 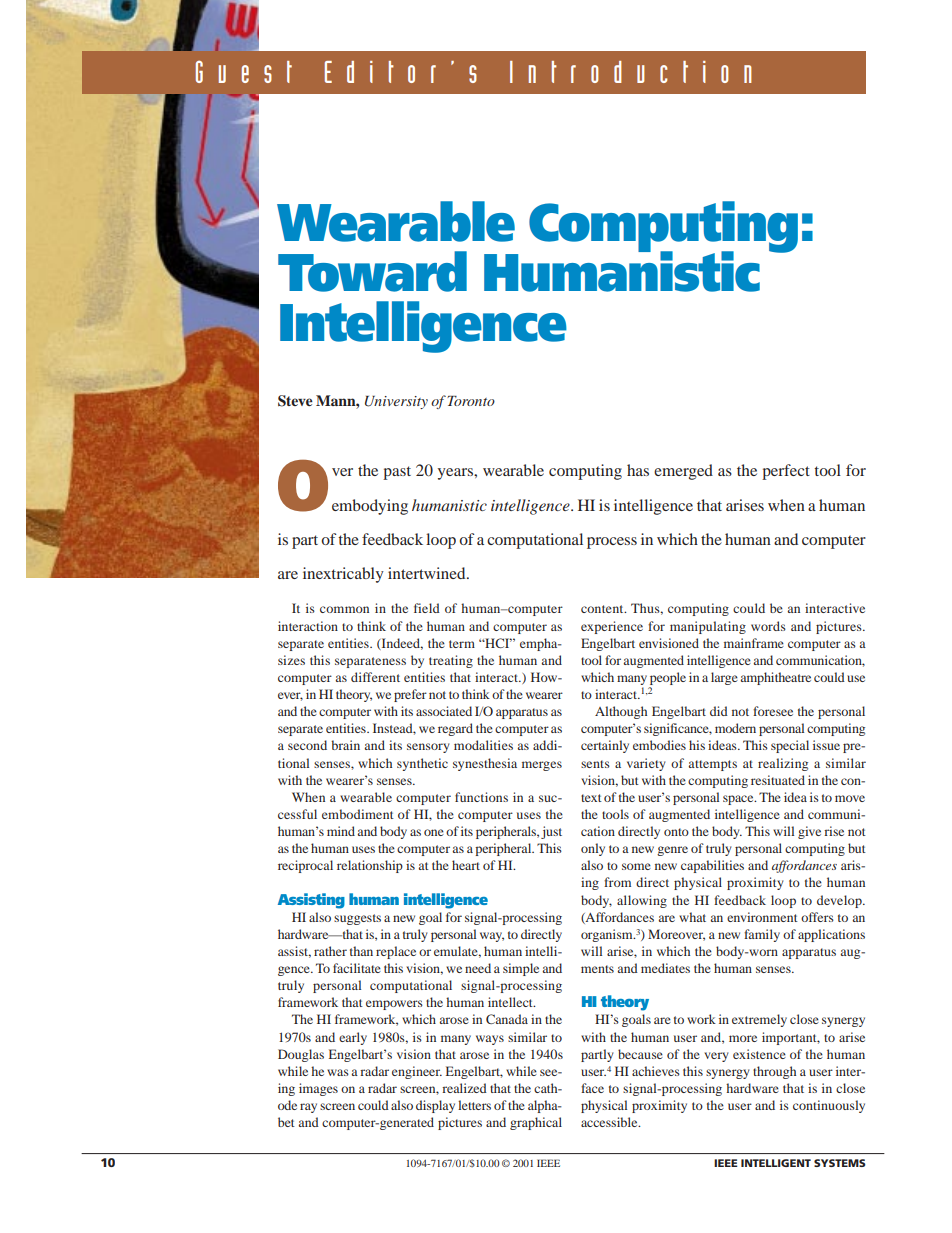 I want to click on suggests, so click(x=357, y=919).
